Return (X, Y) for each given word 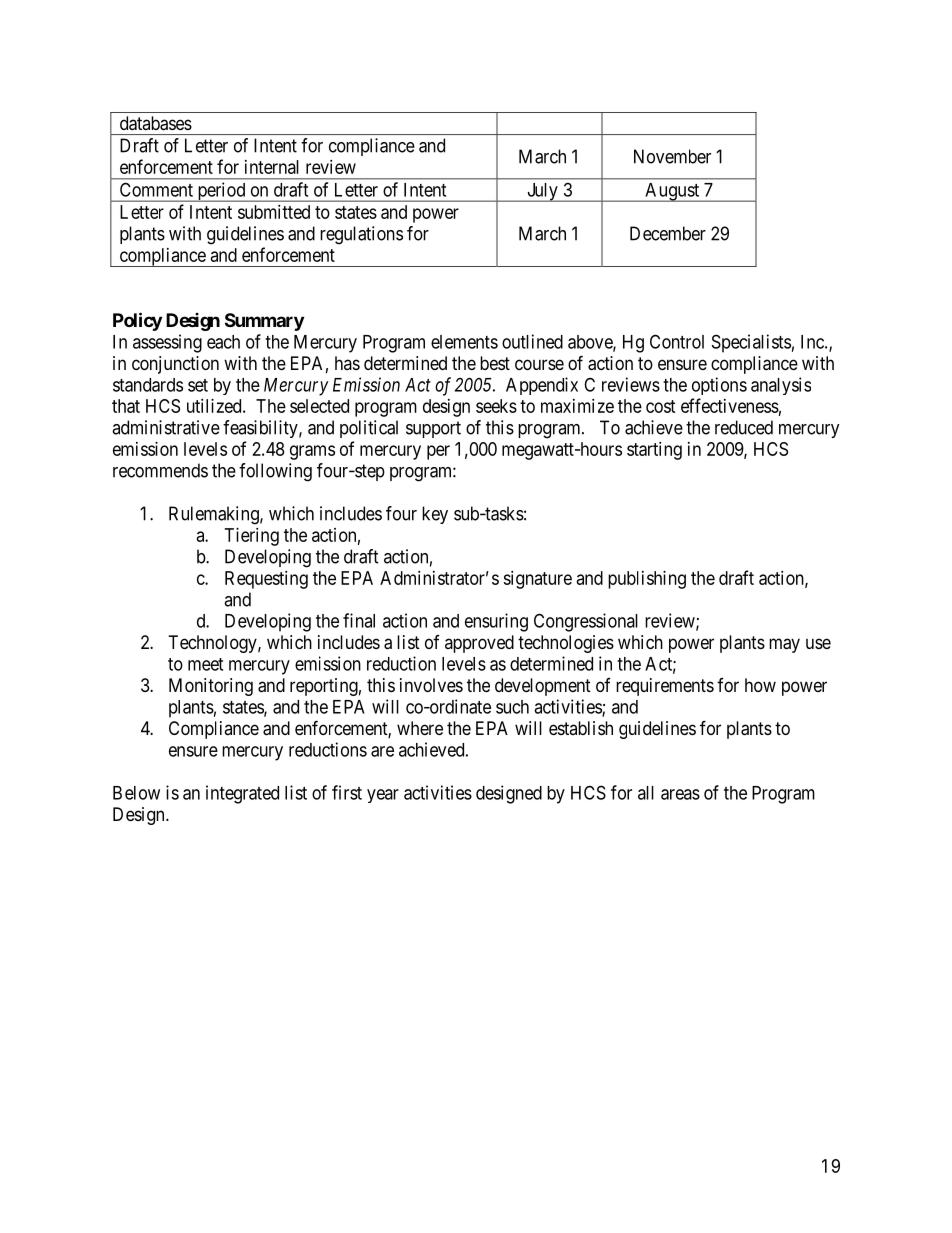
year (383, 796)
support (433, 429)
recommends (160, 470)
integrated (242, 794)
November (672, 156)
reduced (744, 427)
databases (156, 123)
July (542, 192)
